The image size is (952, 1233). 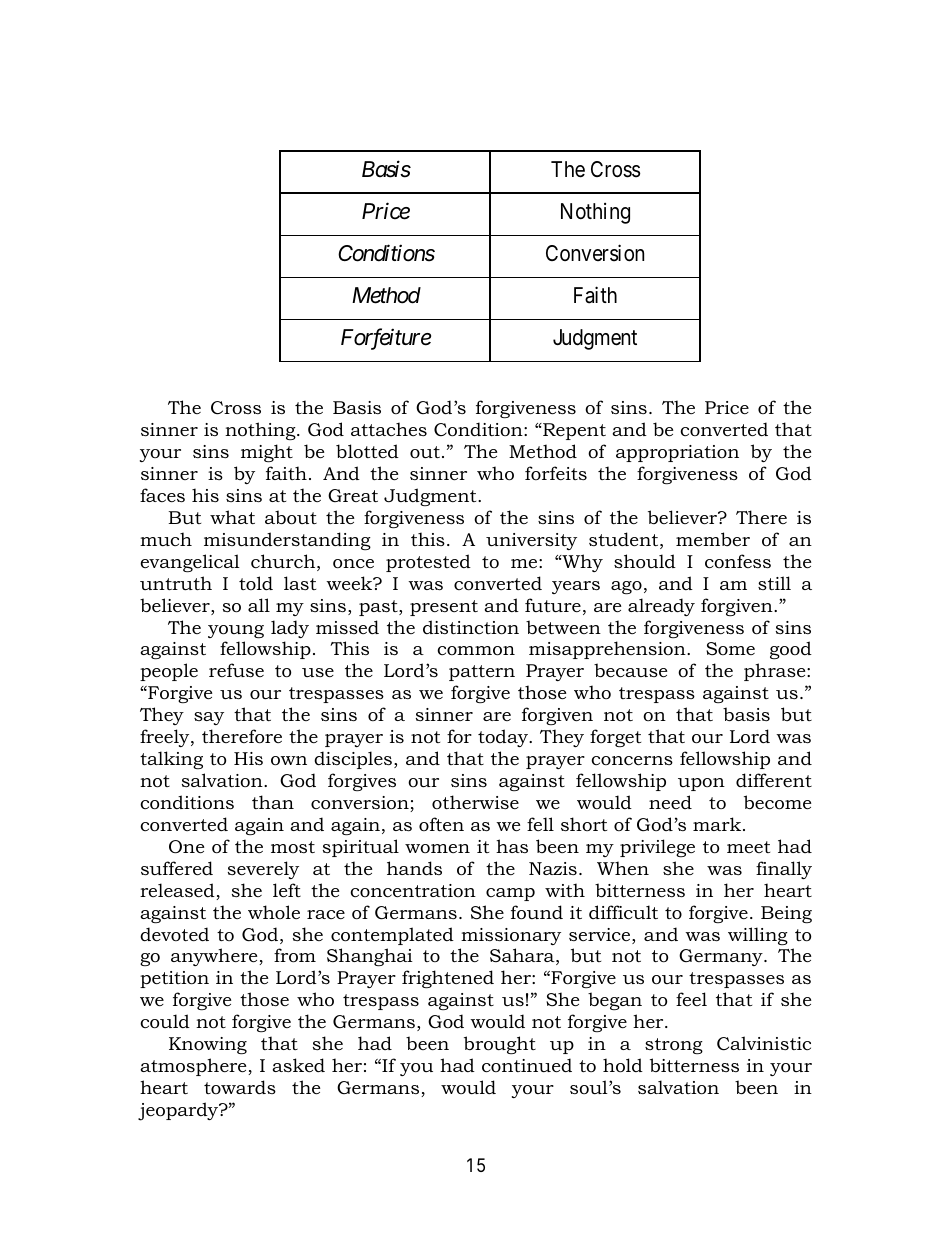 I want to click on mark, so click(x=718, y=824).
